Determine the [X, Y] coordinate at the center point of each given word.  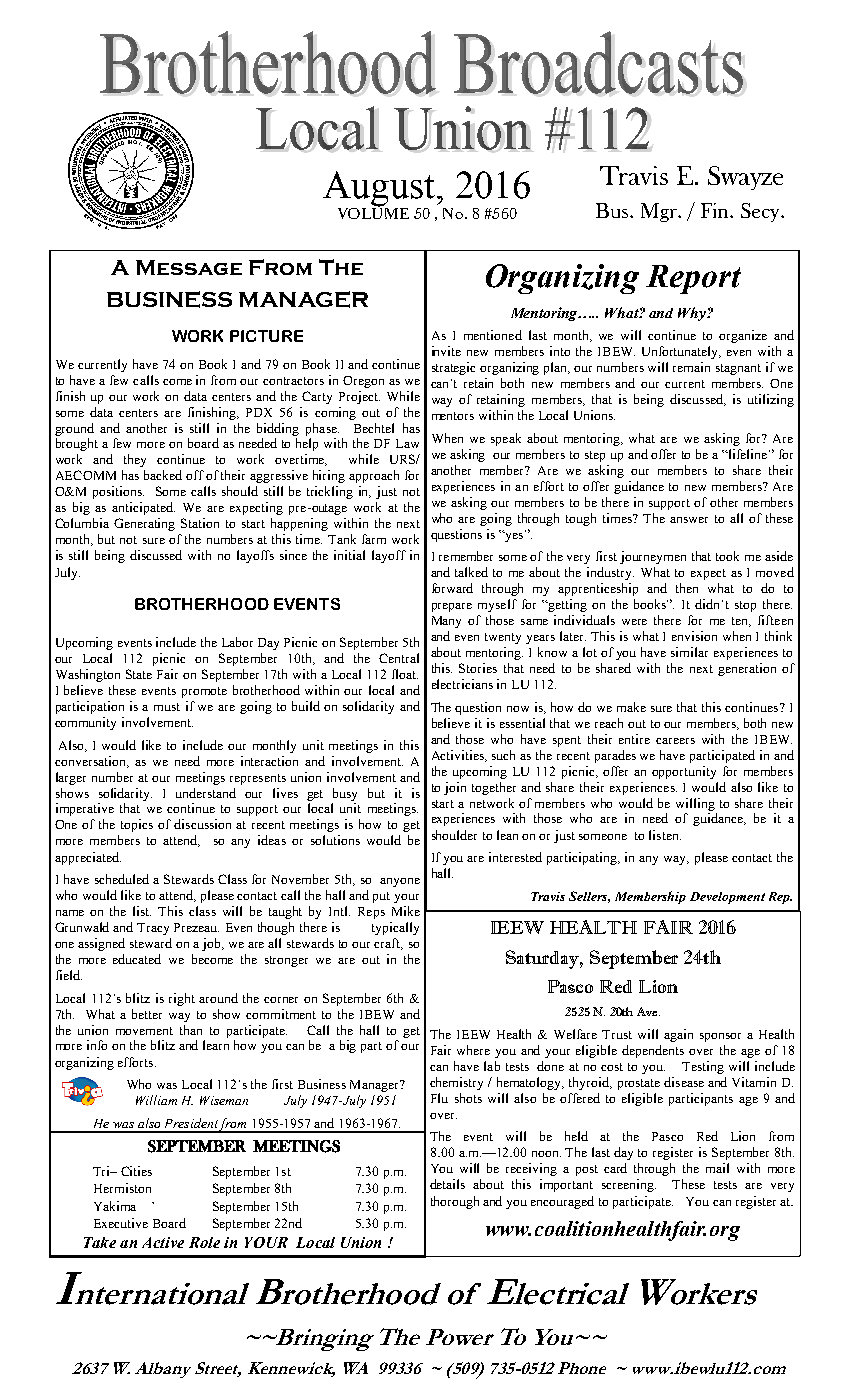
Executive [121, 1223]
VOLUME [373, 212]
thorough [455, 1202]
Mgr [660, 212]
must [167, 707]
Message [189, 267]
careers [675, 741]
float [405, 674]
